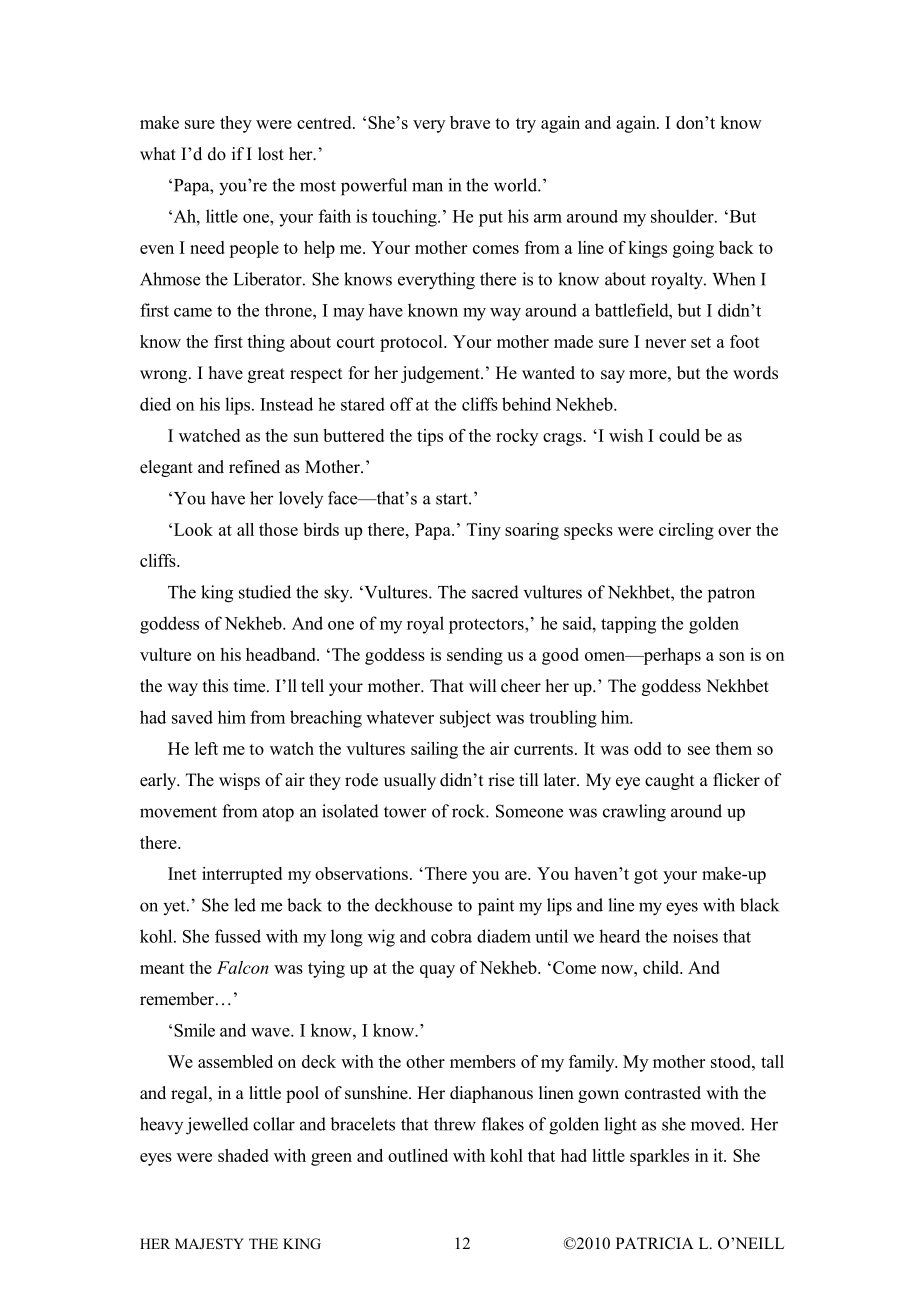 The height and width of the screenshot is (1308, 924). What do you see at coordinates (455, 1124) in the screenshot?
I see `threw` at bounding box center [455, 1124].
